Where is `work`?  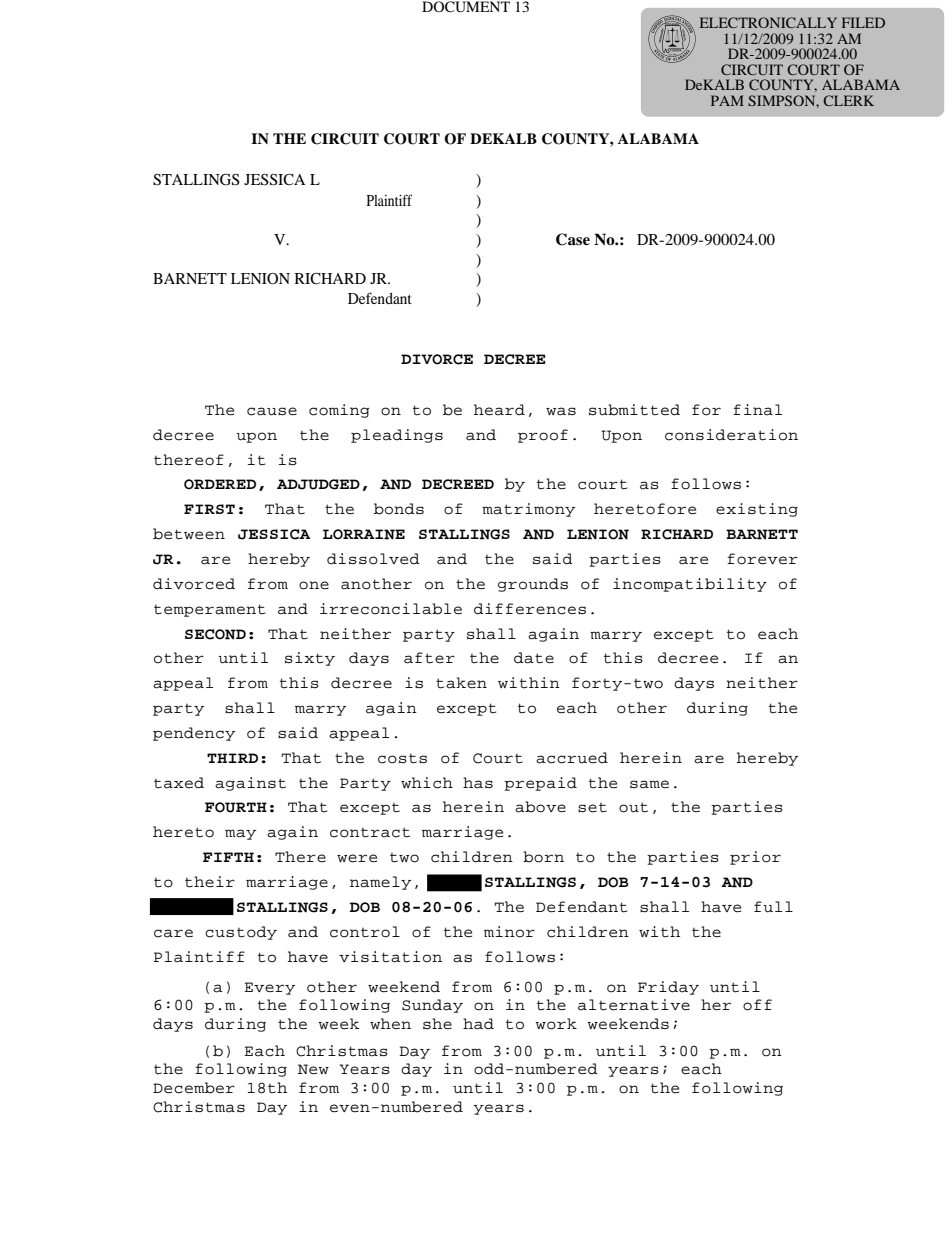 work is located at coordinates (556, 1024).
